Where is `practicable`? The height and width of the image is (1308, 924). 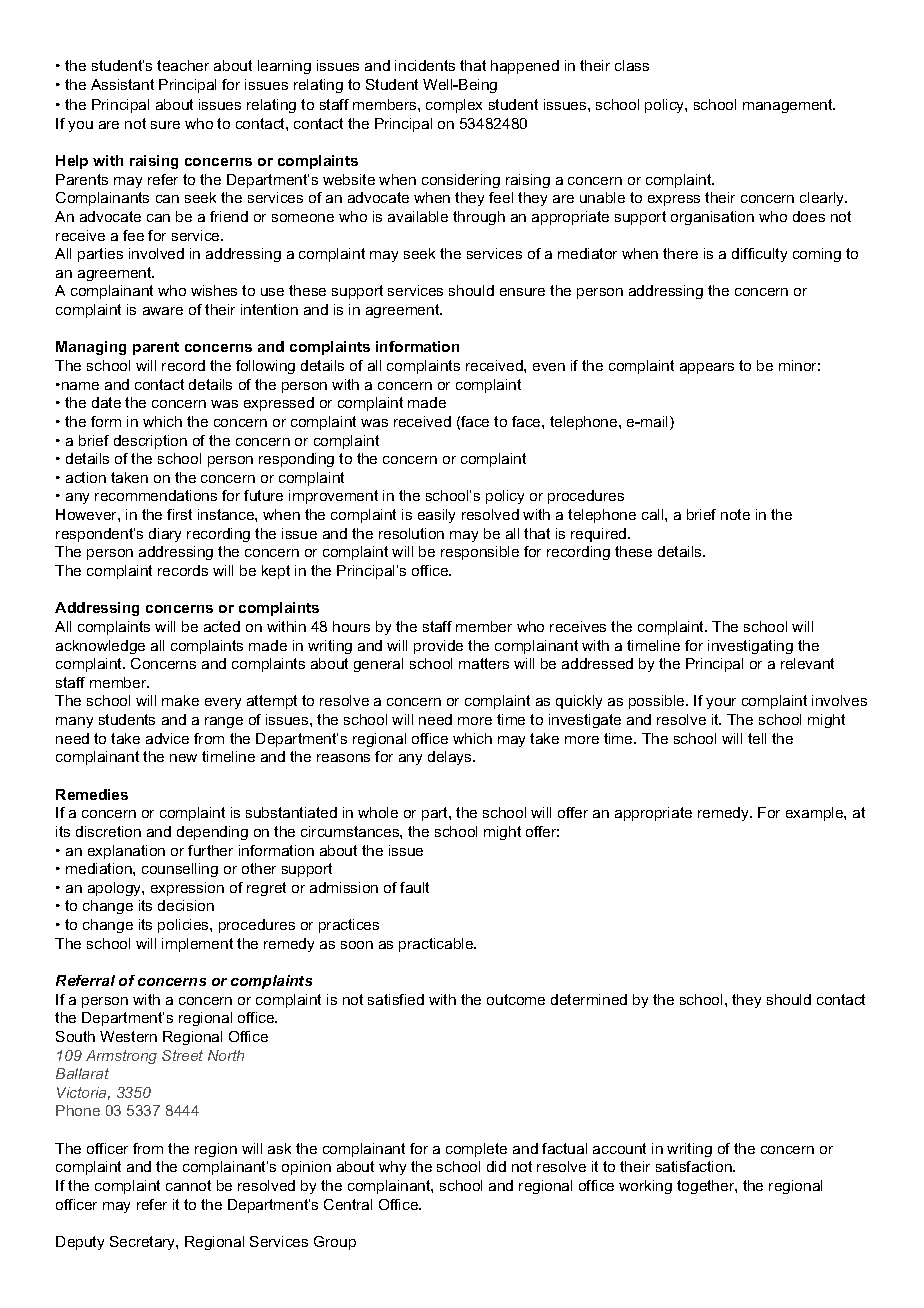
practicable is located at coordinates (437, 945).
